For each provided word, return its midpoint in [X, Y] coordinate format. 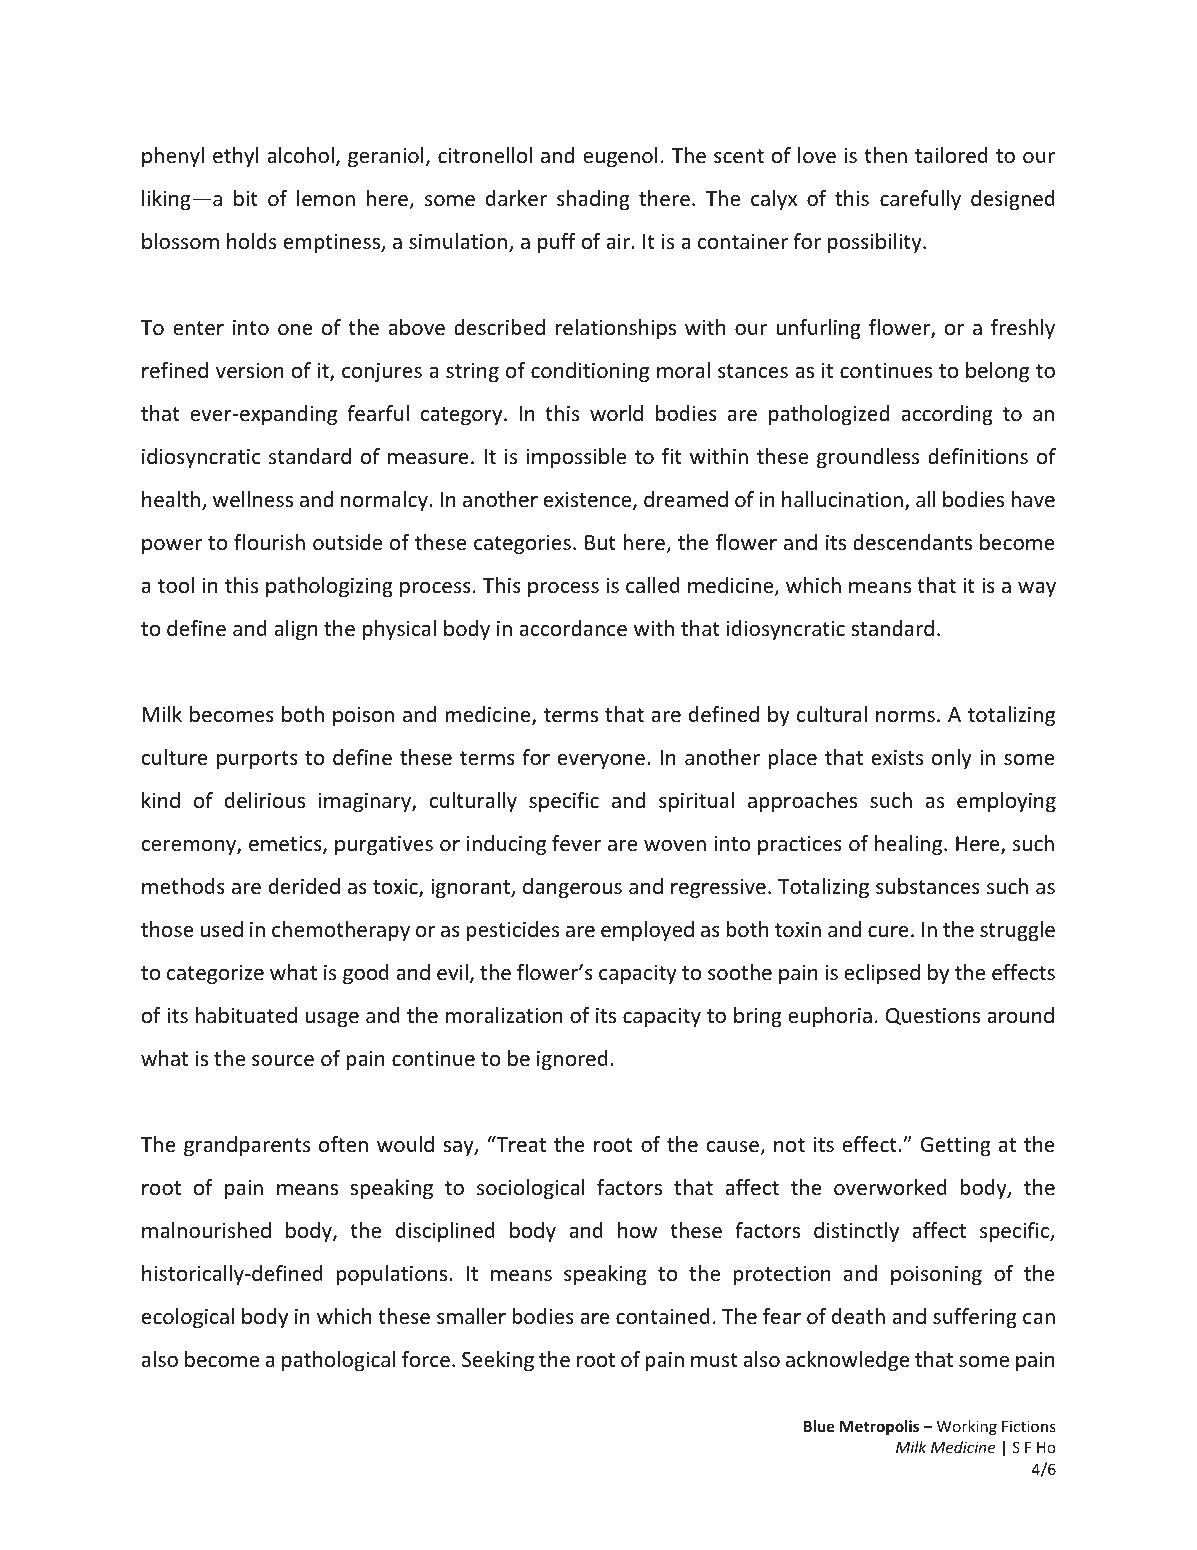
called [653, 585]
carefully [920, 200]
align [295, 630]
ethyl [235, 157]
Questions [933, 1016]
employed [647, 931]
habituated [246, 1015]
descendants [912, 542]
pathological [338, 1361]
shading [593, 200]
